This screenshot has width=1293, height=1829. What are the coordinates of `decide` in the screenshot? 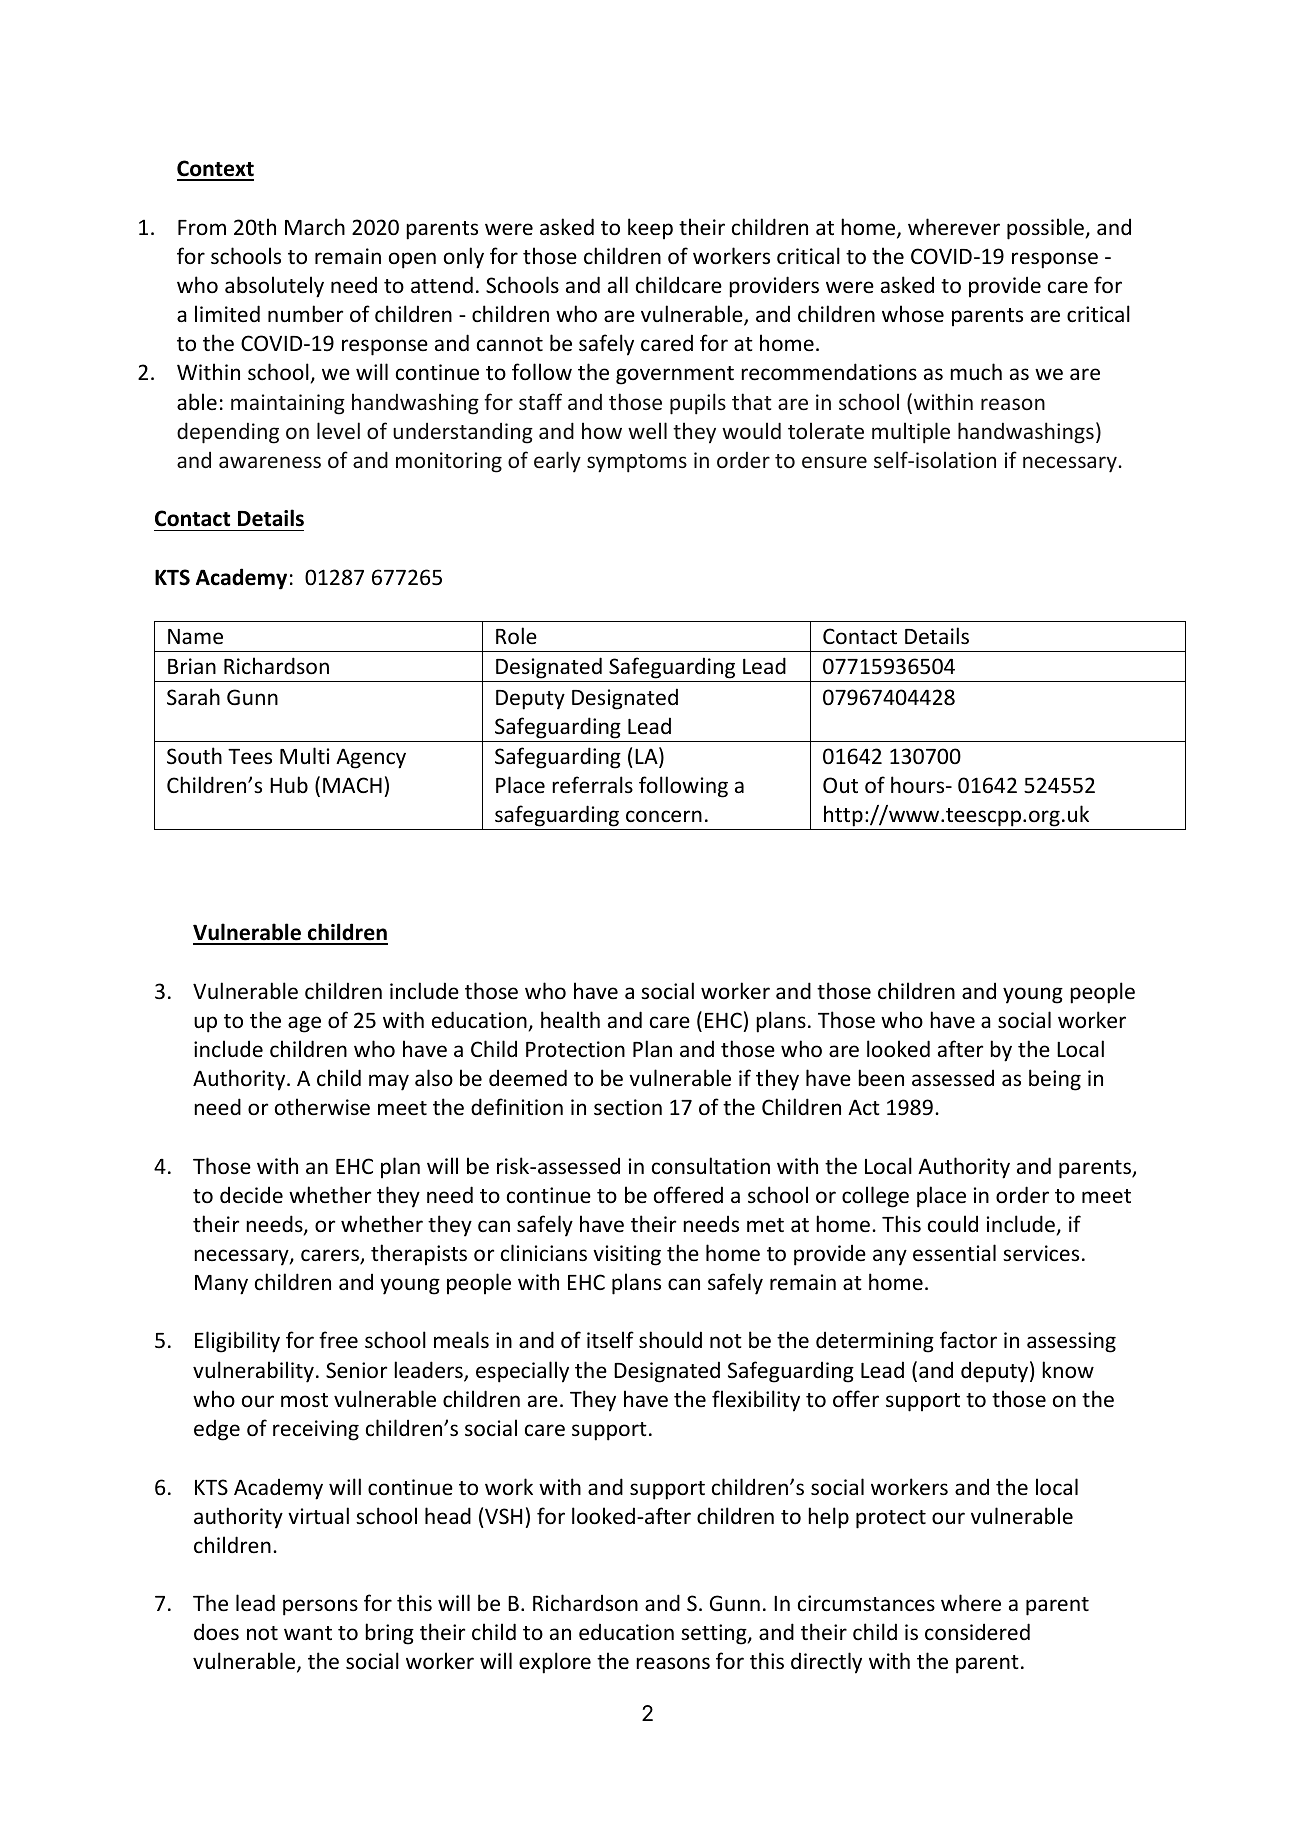 It's located at (251, 1195).
